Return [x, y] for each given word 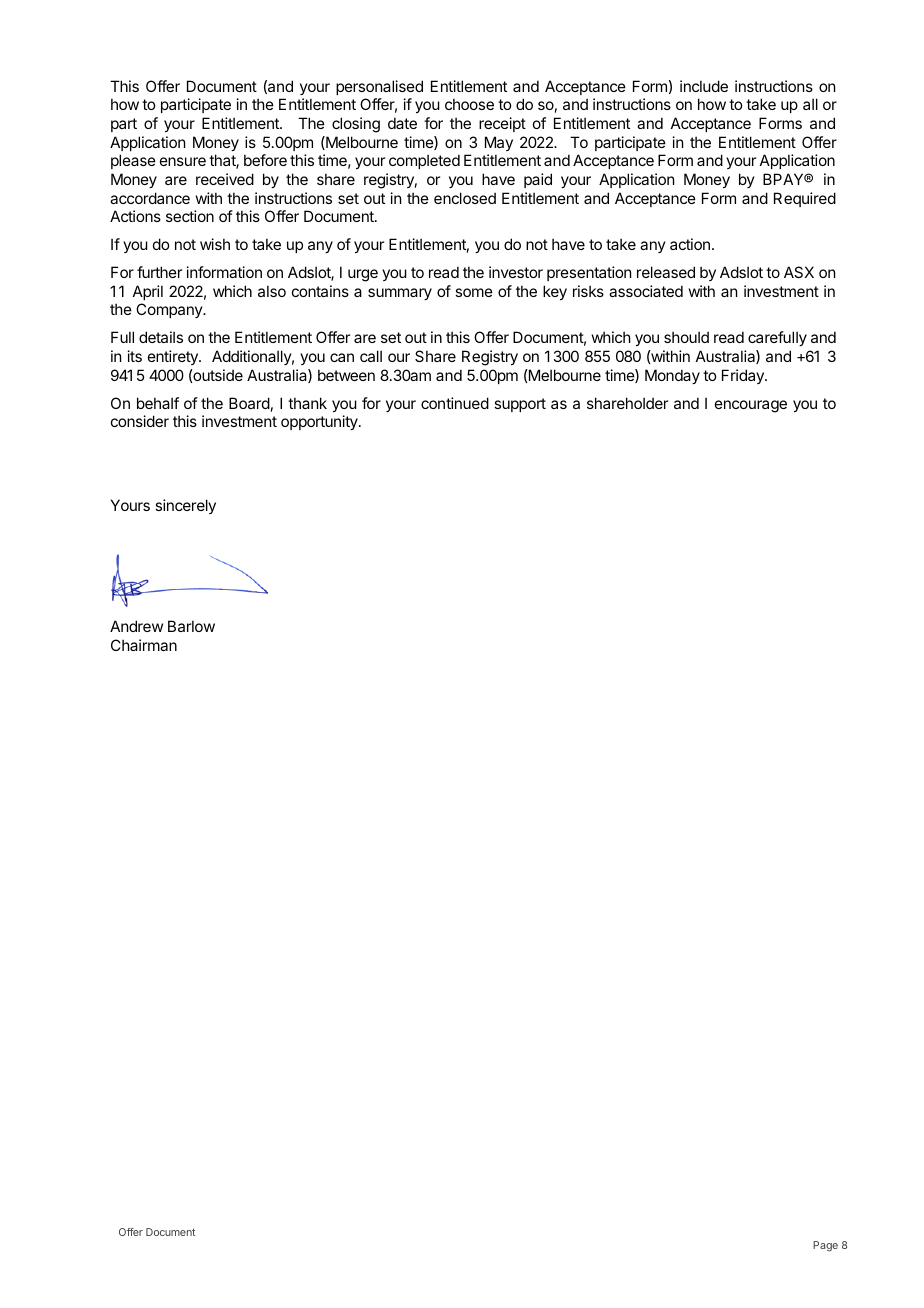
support [520, 405]
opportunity [320, 422]
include [704, 86]
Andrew [136, 626]
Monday [672, 376]
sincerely [185, 506]
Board [249, 403]
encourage [751, 406]
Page [825, 1246]
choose [469, 104]
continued [455, 403]
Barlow [191, 626]
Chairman [144, 645]
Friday [744, 376]
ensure [183, 161]
